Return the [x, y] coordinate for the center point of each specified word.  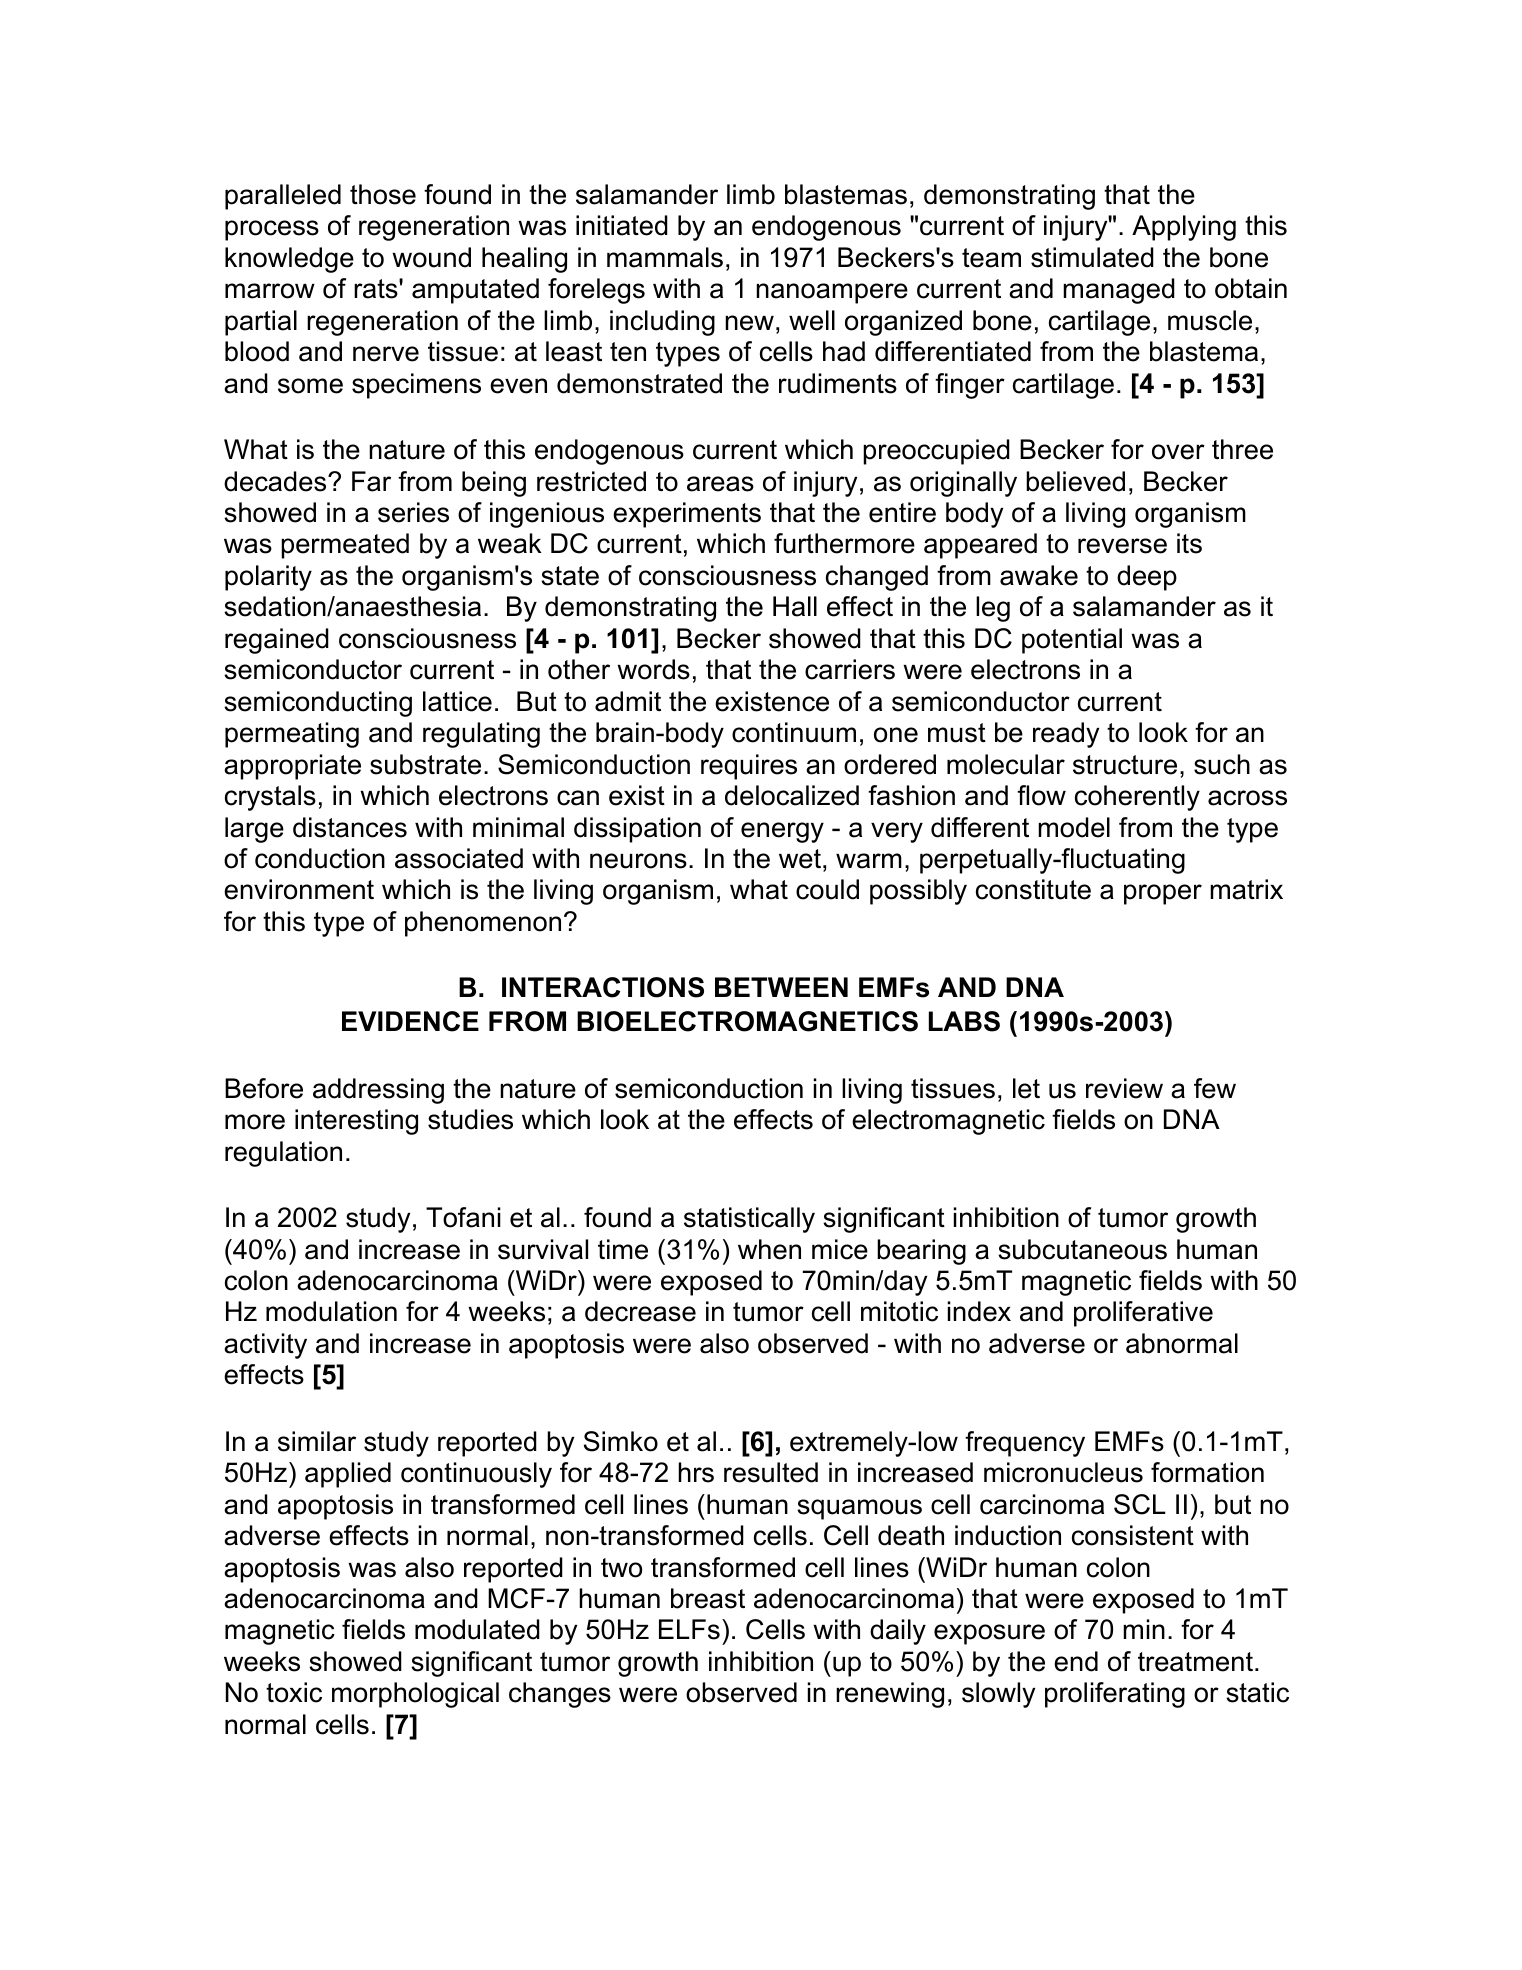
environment [299, 889]
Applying [1184, 228]
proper [1163, 894]
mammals [665, 257]
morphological [415, 1695]
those [383, 194]
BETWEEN [781, 987]
